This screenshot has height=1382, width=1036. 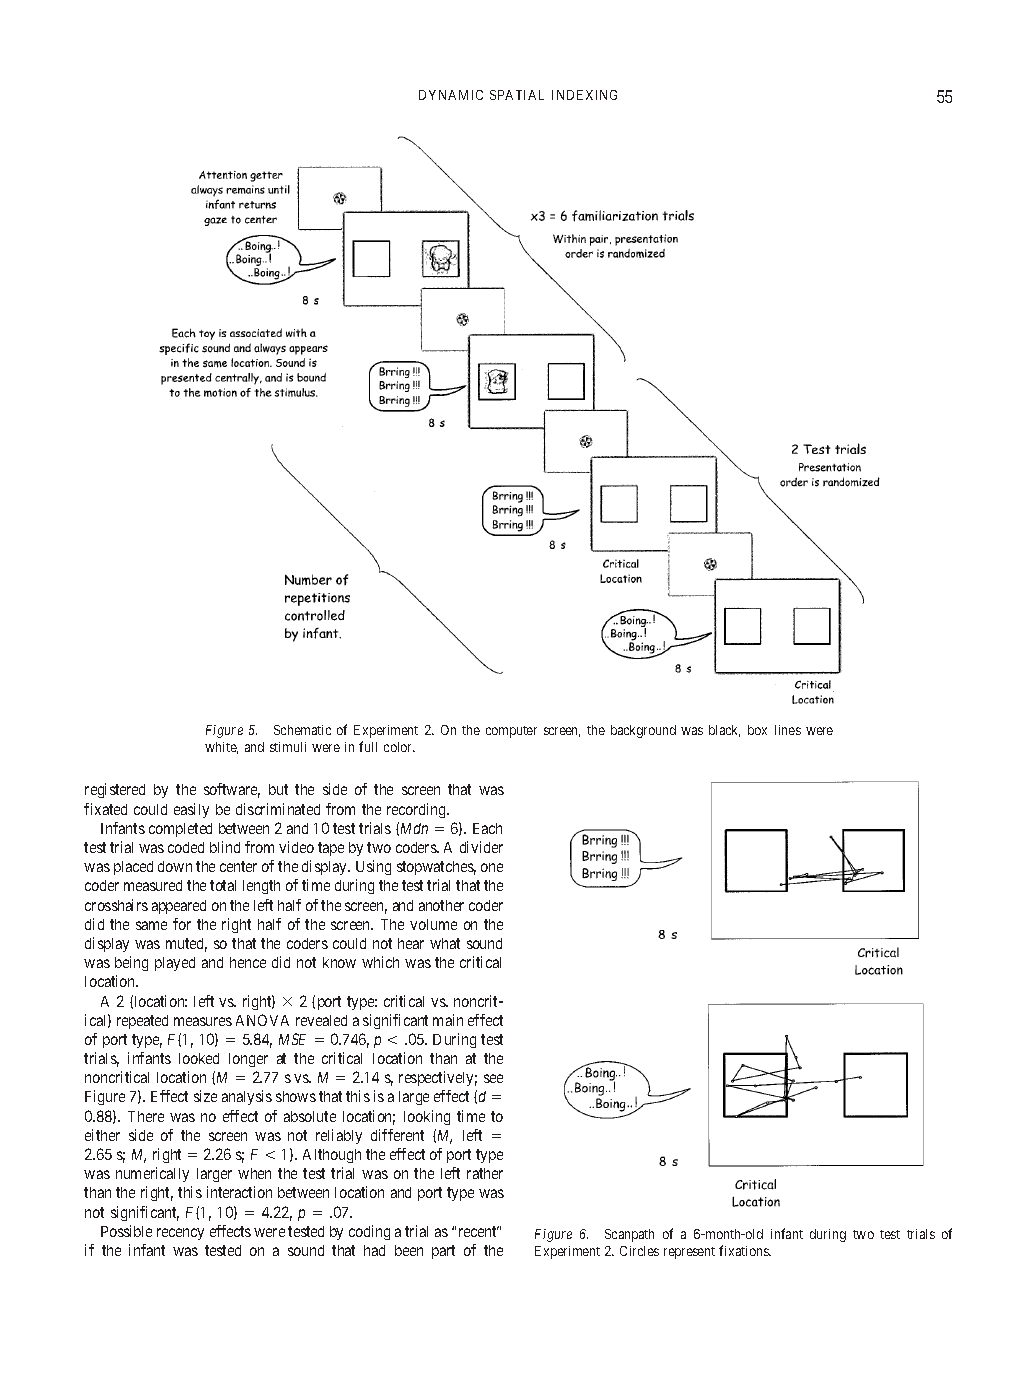 I want to click on been, so click(x=409, y=1250).
